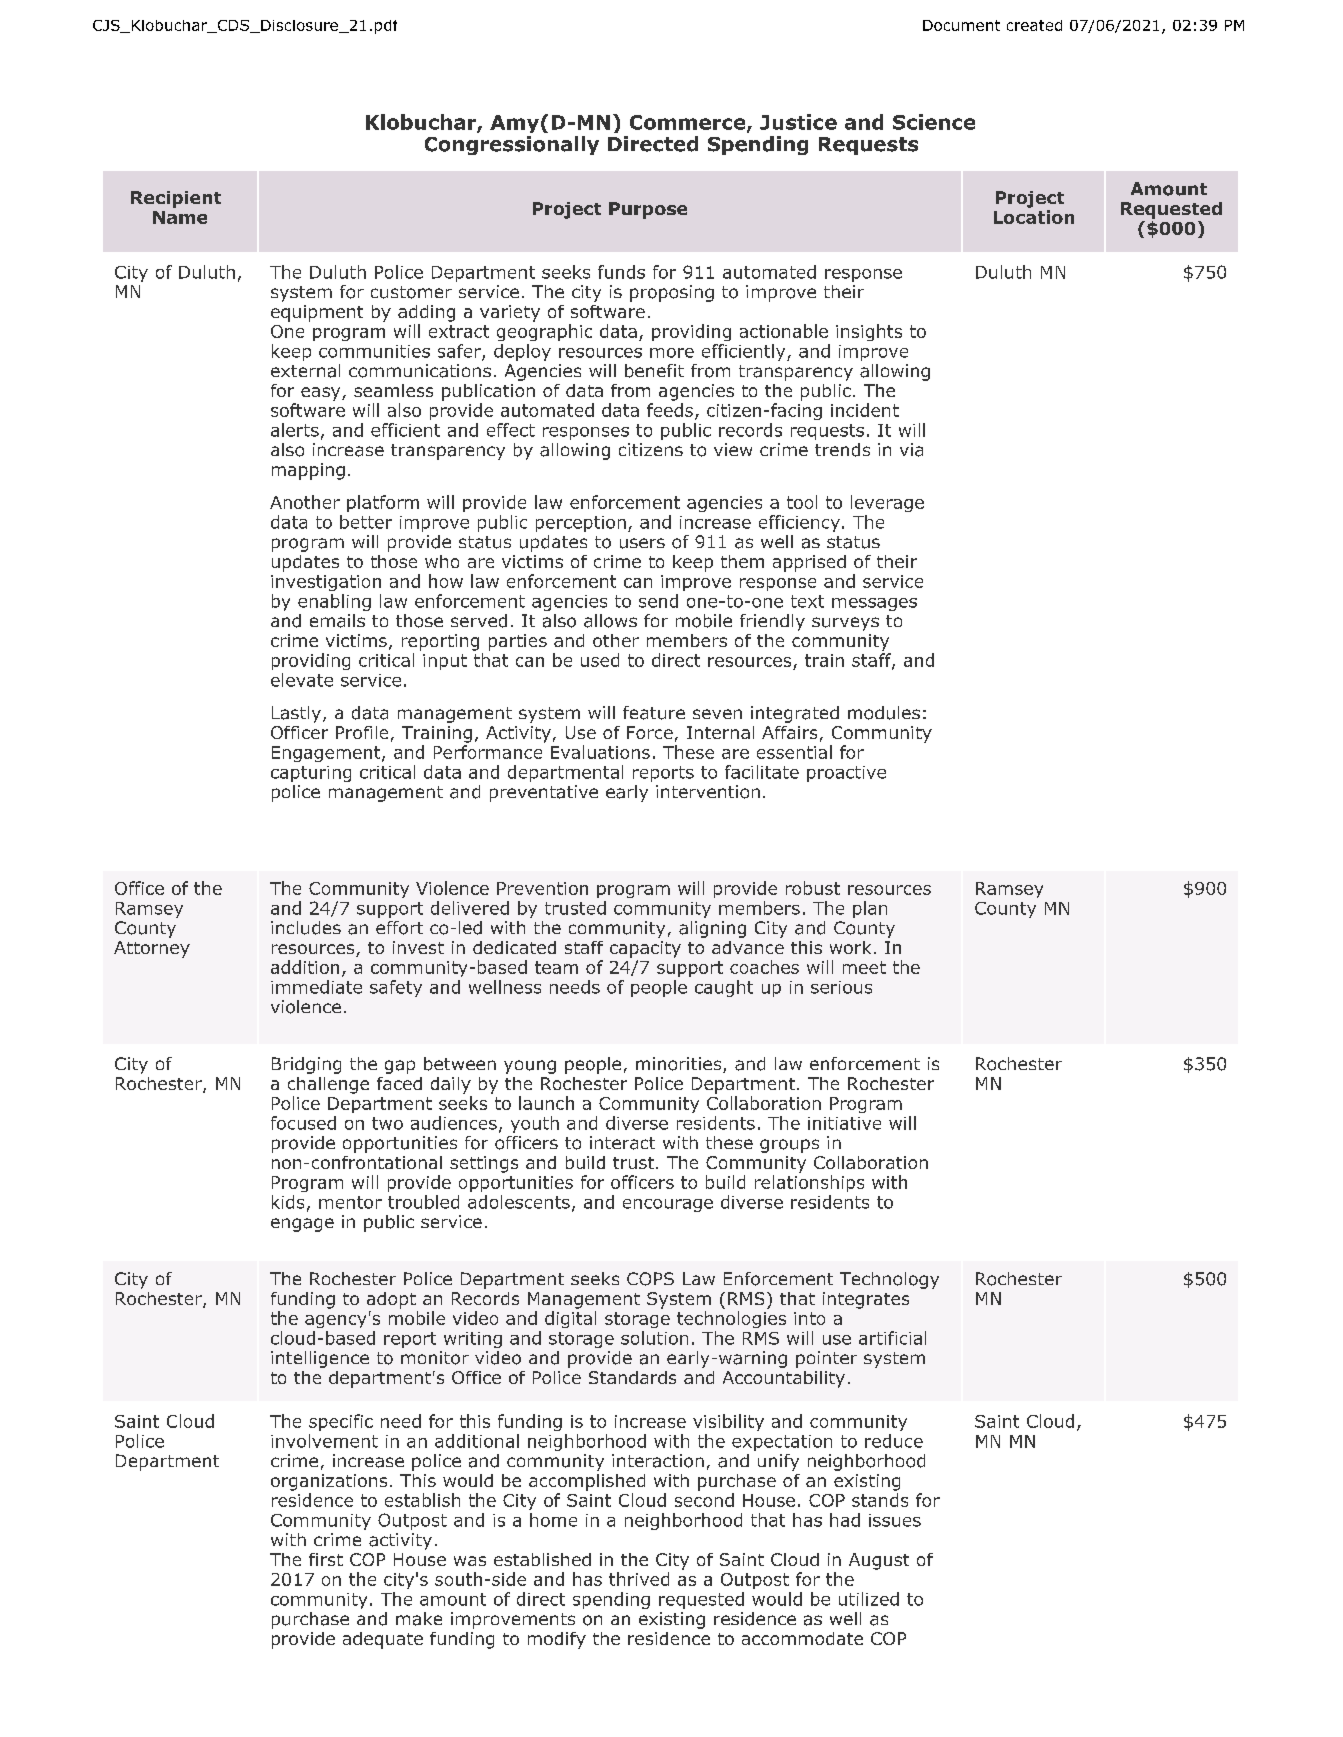  I want to click on Recipient, so click(176, 199).
